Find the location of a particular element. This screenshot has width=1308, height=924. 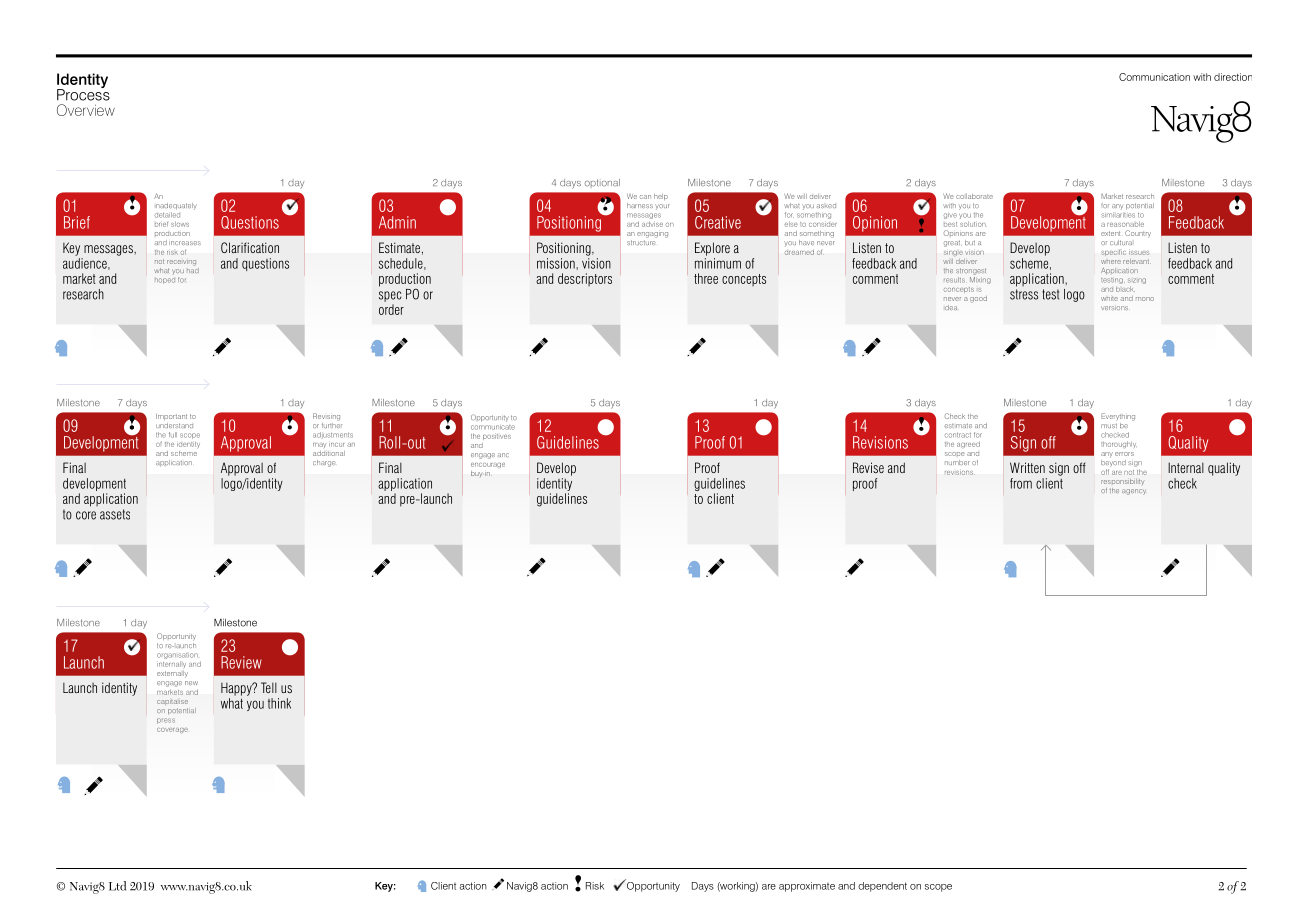

Review is located at coordinates (241, 662).
